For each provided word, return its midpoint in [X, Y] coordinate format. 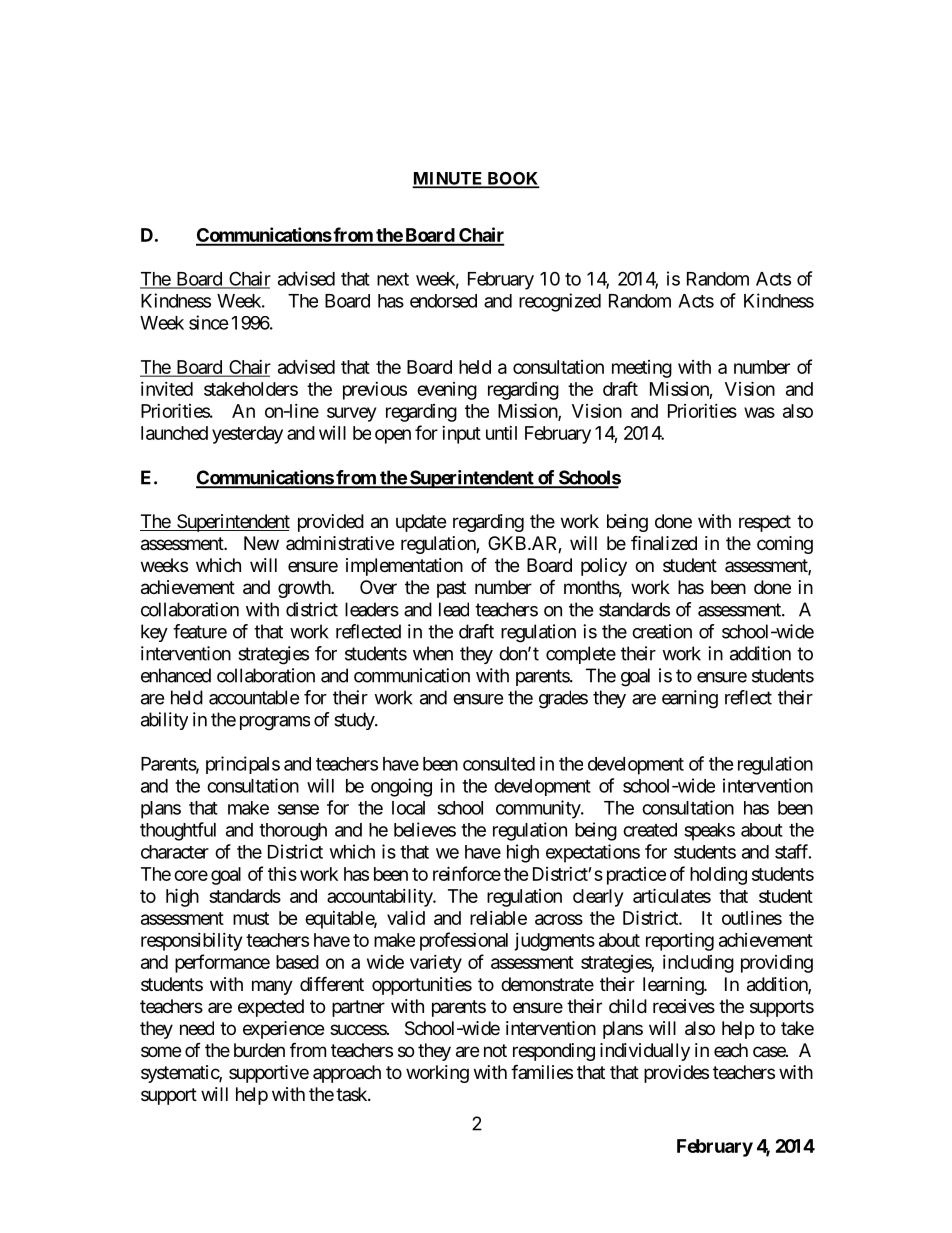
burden [259, 1050]
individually [645, 1052]
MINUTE [449, 179]
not [495, 1050]
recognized [560, 302]
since [209, 322]
